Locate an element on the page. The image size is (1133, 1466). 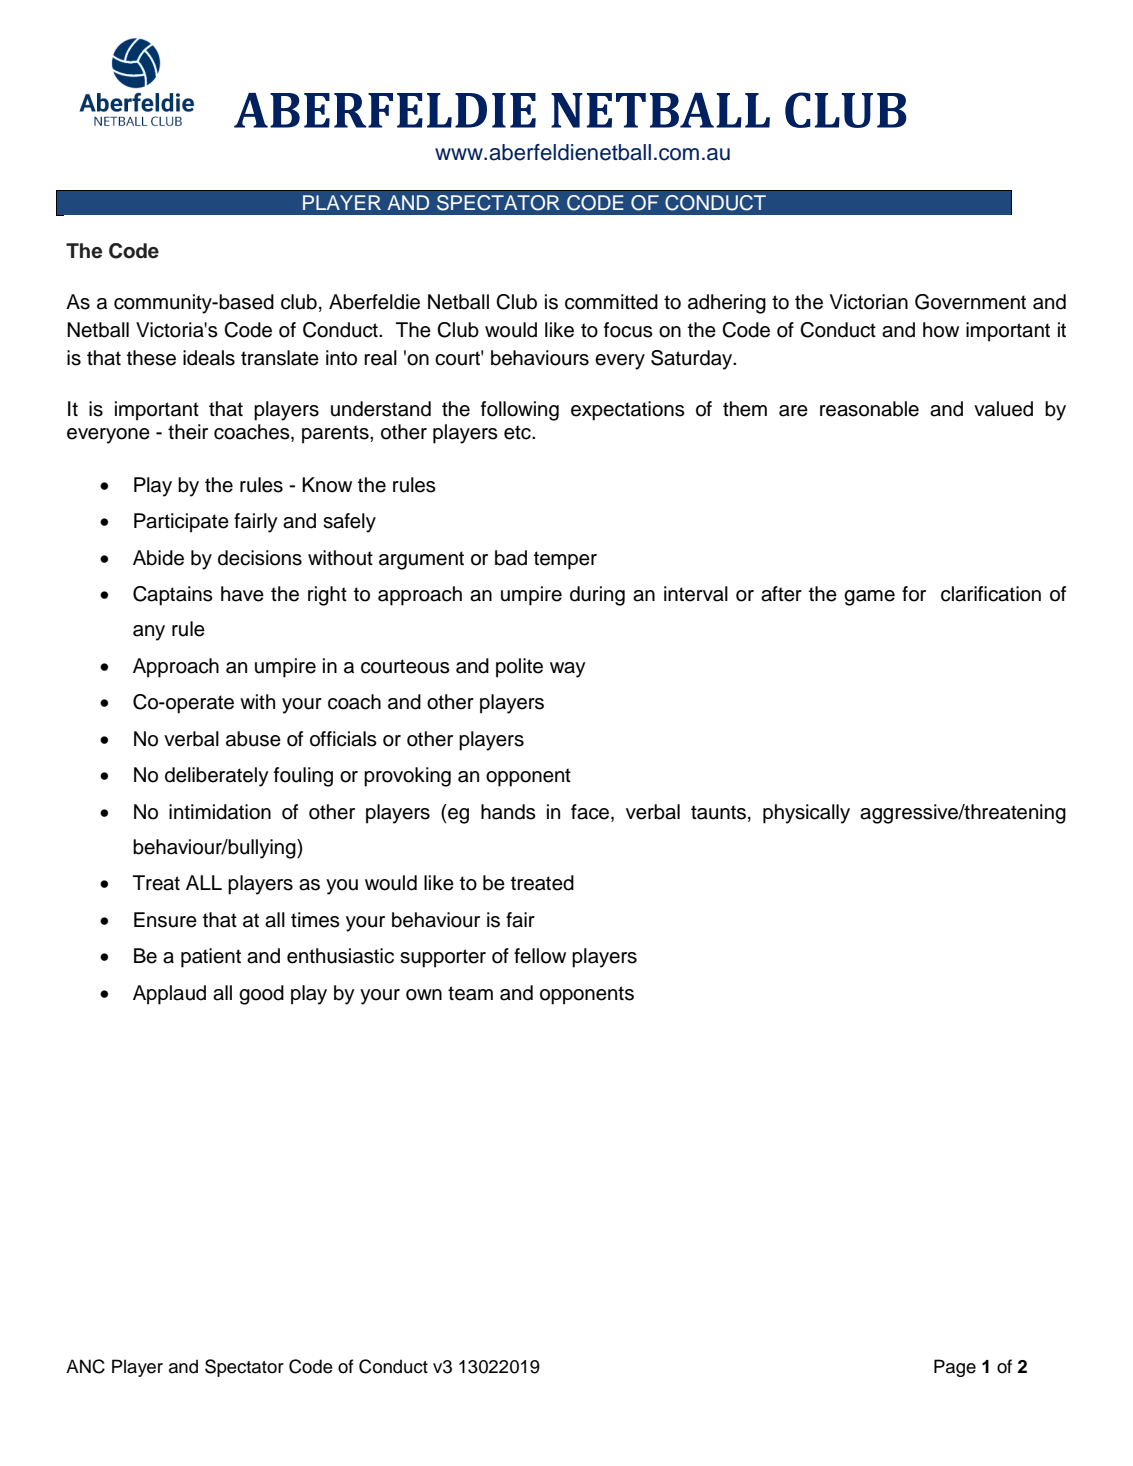
focus is located at coordinates (628, 330).
